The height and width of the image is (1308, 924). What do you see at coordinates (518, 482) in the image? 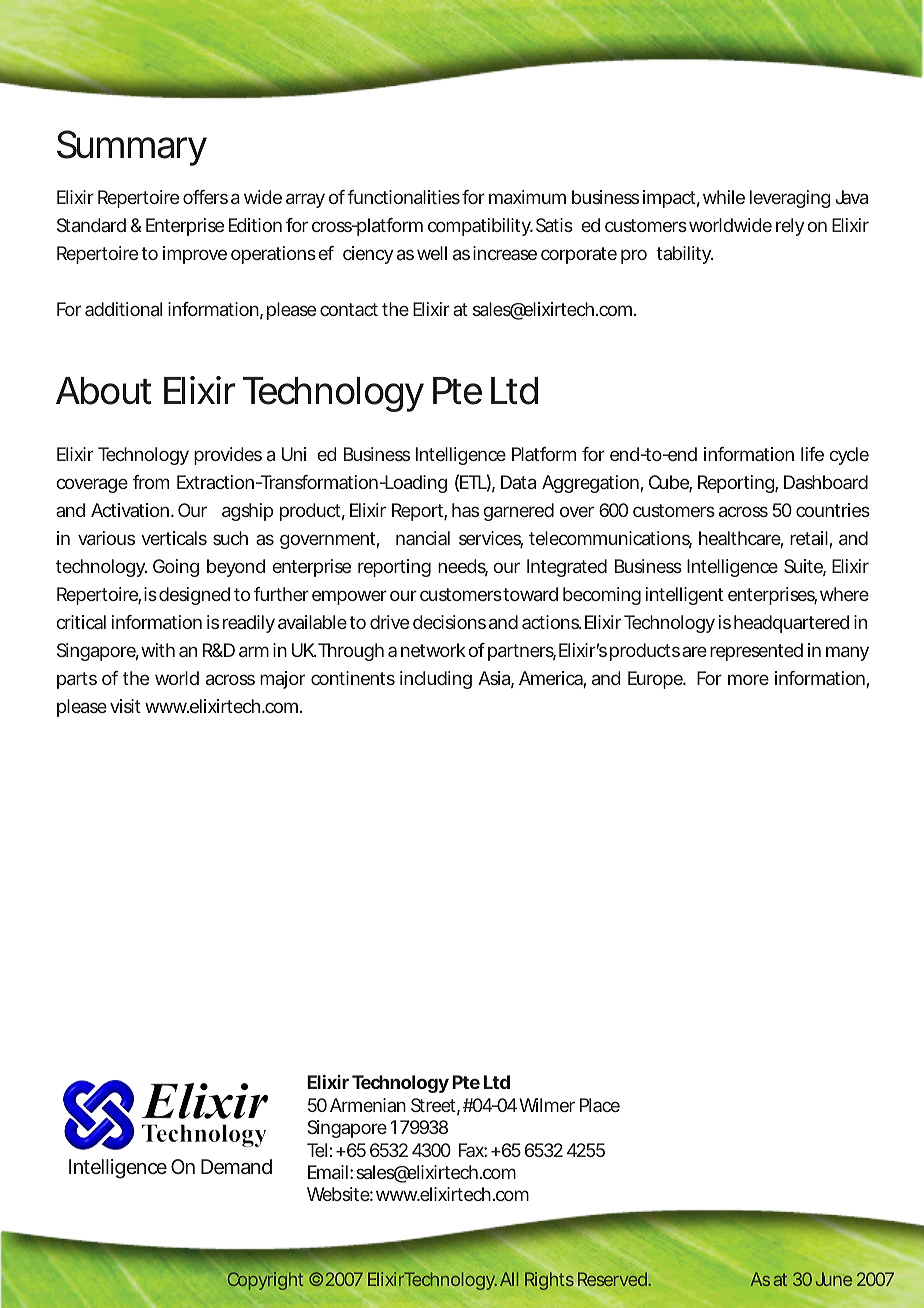
I see `Data` at bounding box center [518, 482].
